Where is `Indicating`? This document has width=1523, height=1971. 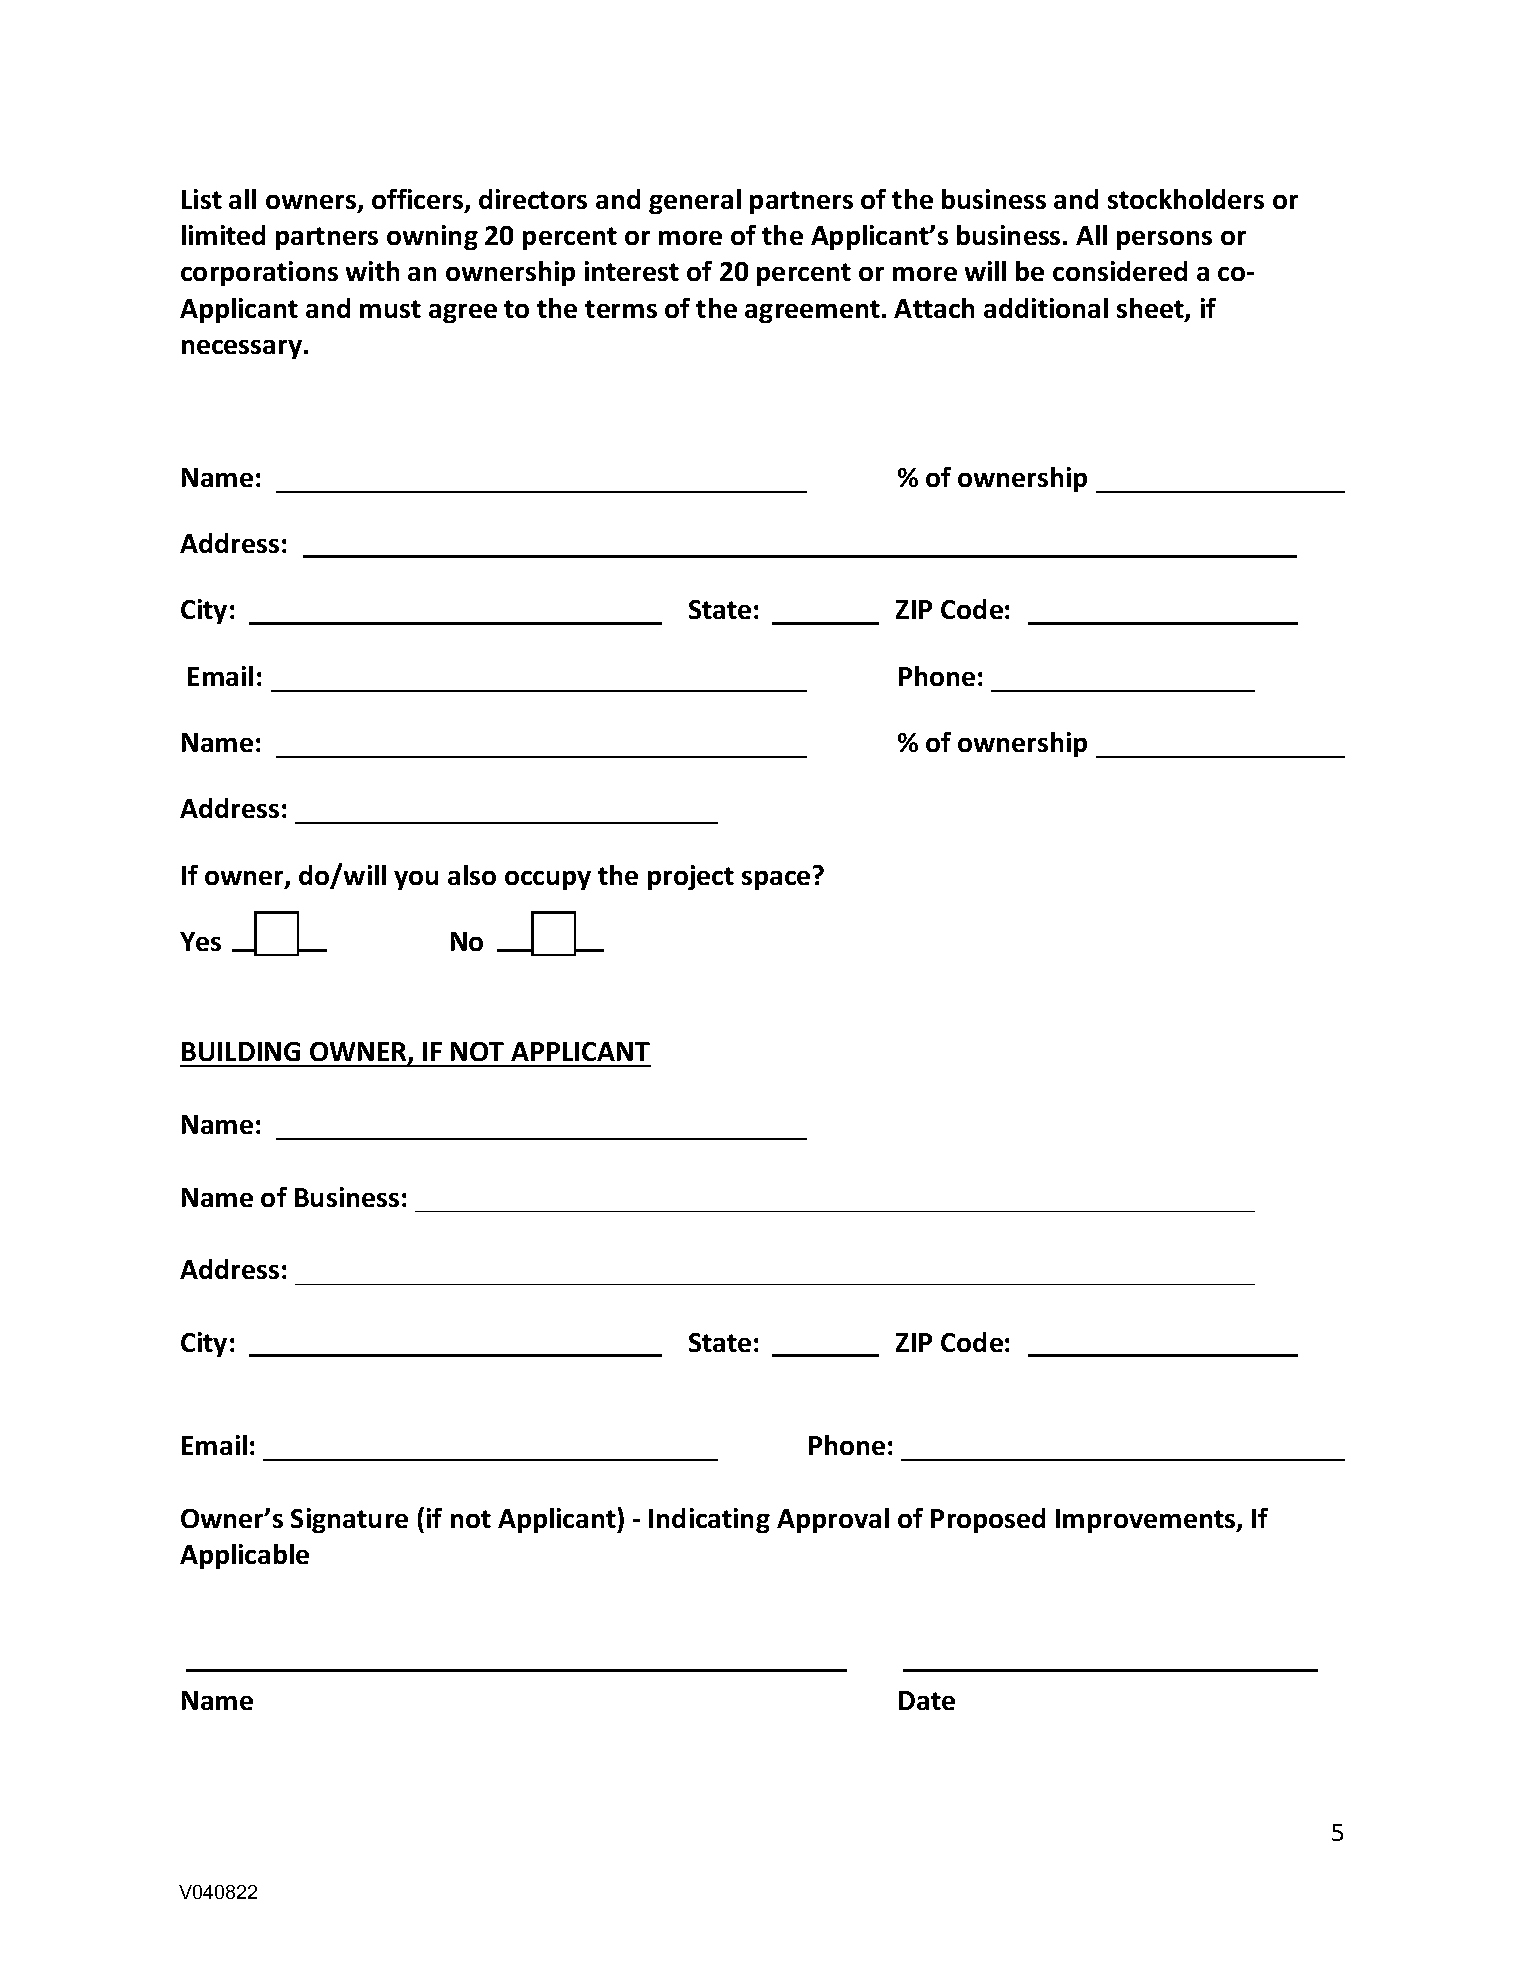 Indicating is located at coordinates (709, 1520).
